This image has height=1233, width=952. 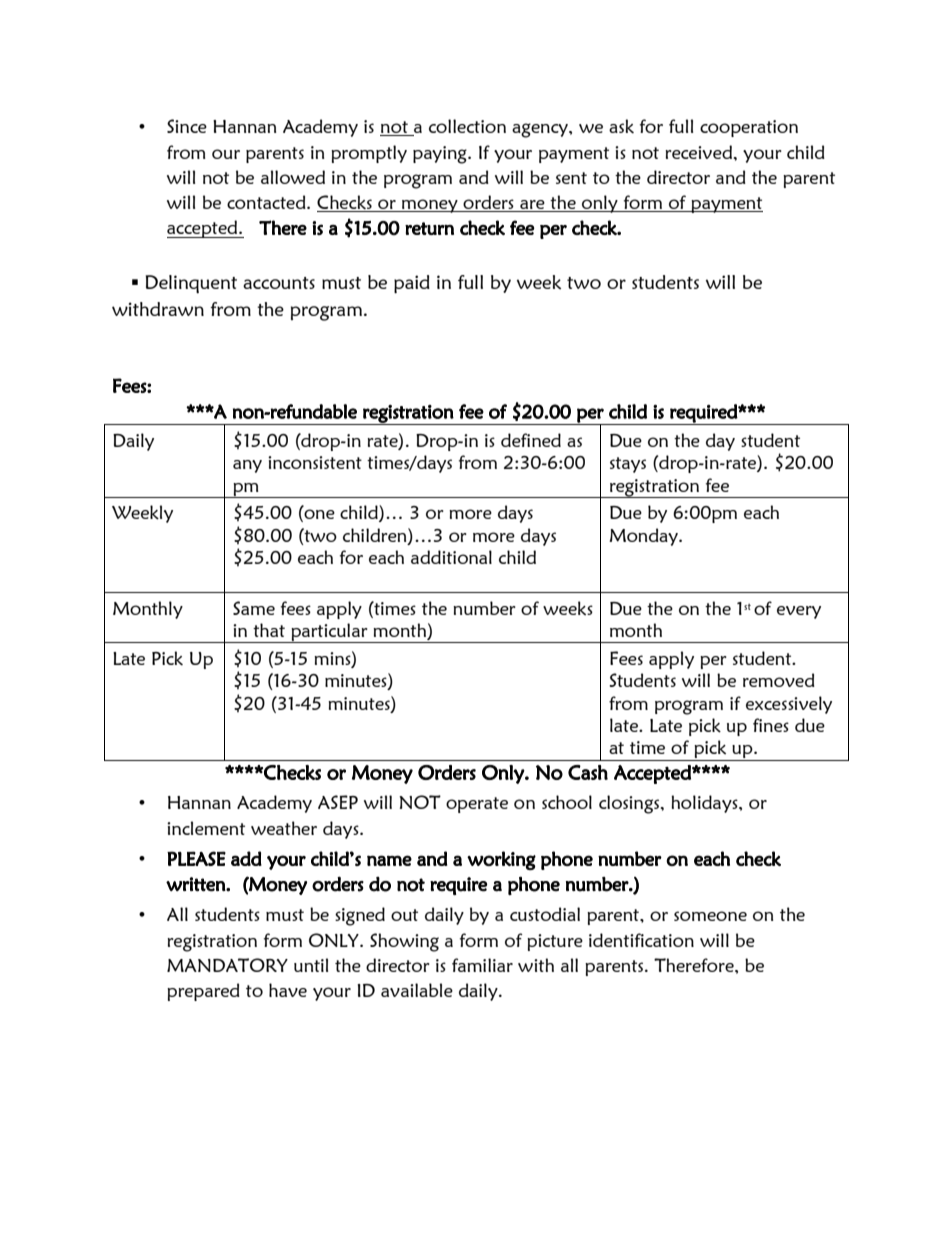 I want to click on collection, so click(x=467, y=126).
